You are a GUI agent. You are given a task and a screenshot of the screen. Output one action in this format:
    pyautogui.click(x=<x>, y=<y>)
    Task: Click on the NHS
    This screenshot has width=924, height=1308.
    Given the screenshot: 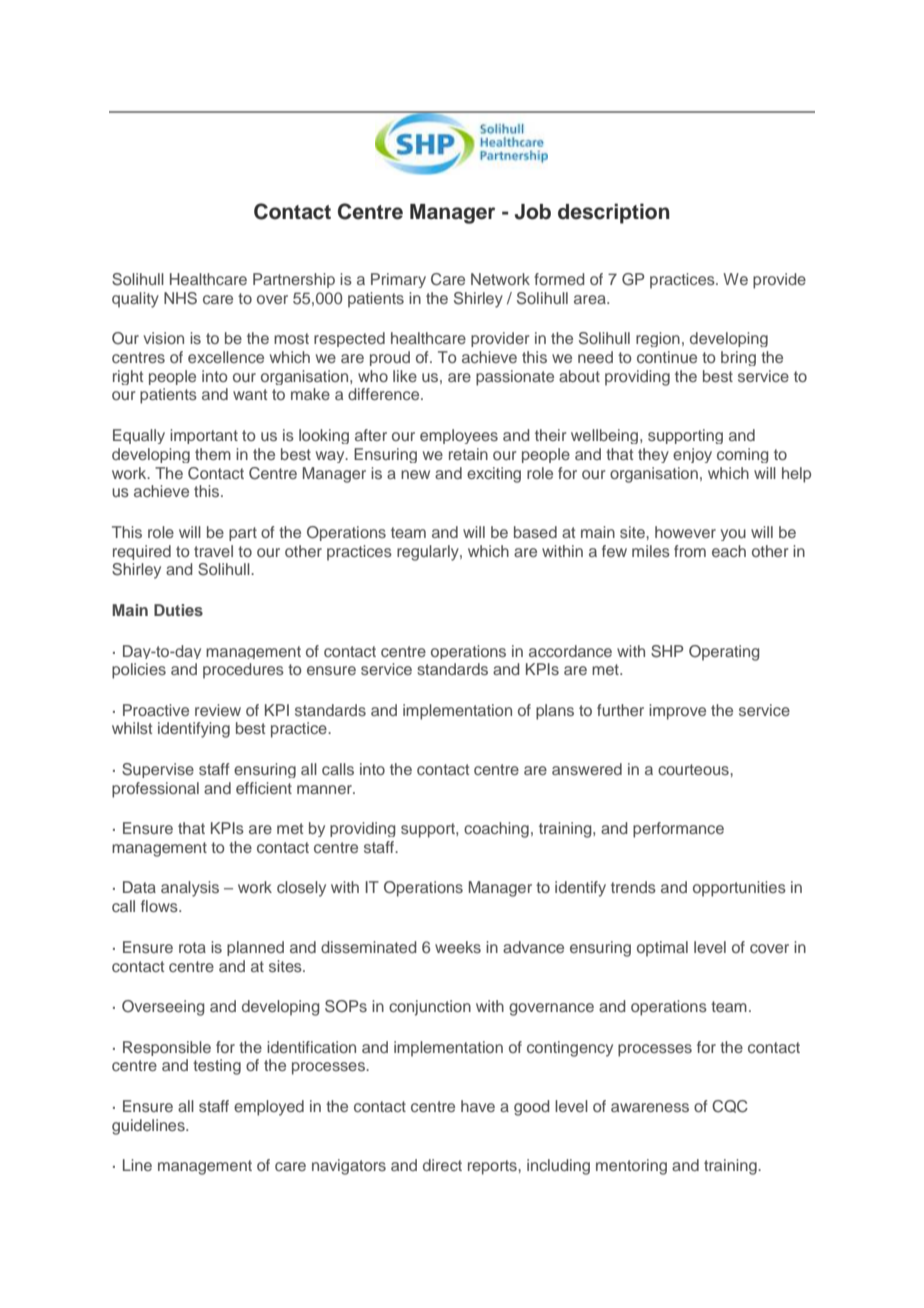 What is the action you would take?
    pyautogui.click(x=180, y=298)
